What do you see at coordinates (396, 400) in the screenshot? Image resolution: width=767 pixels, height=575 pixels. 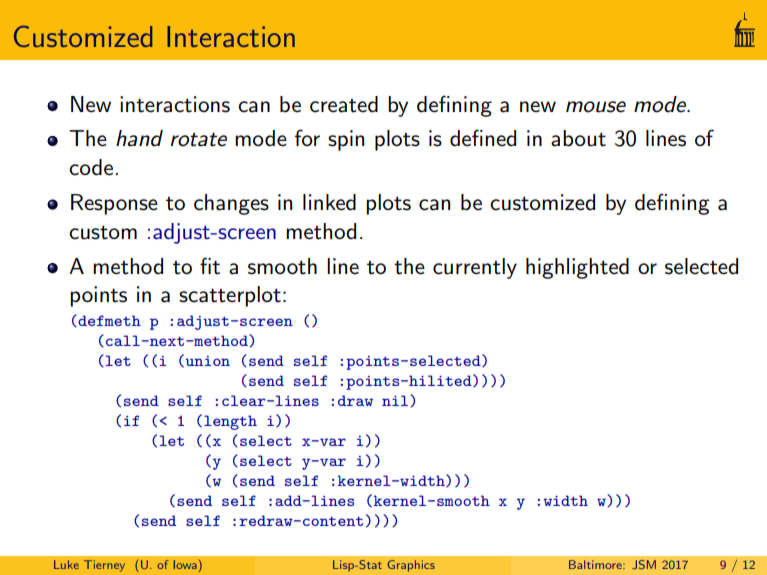 I see `nil` at bounding box center [396, 400].
